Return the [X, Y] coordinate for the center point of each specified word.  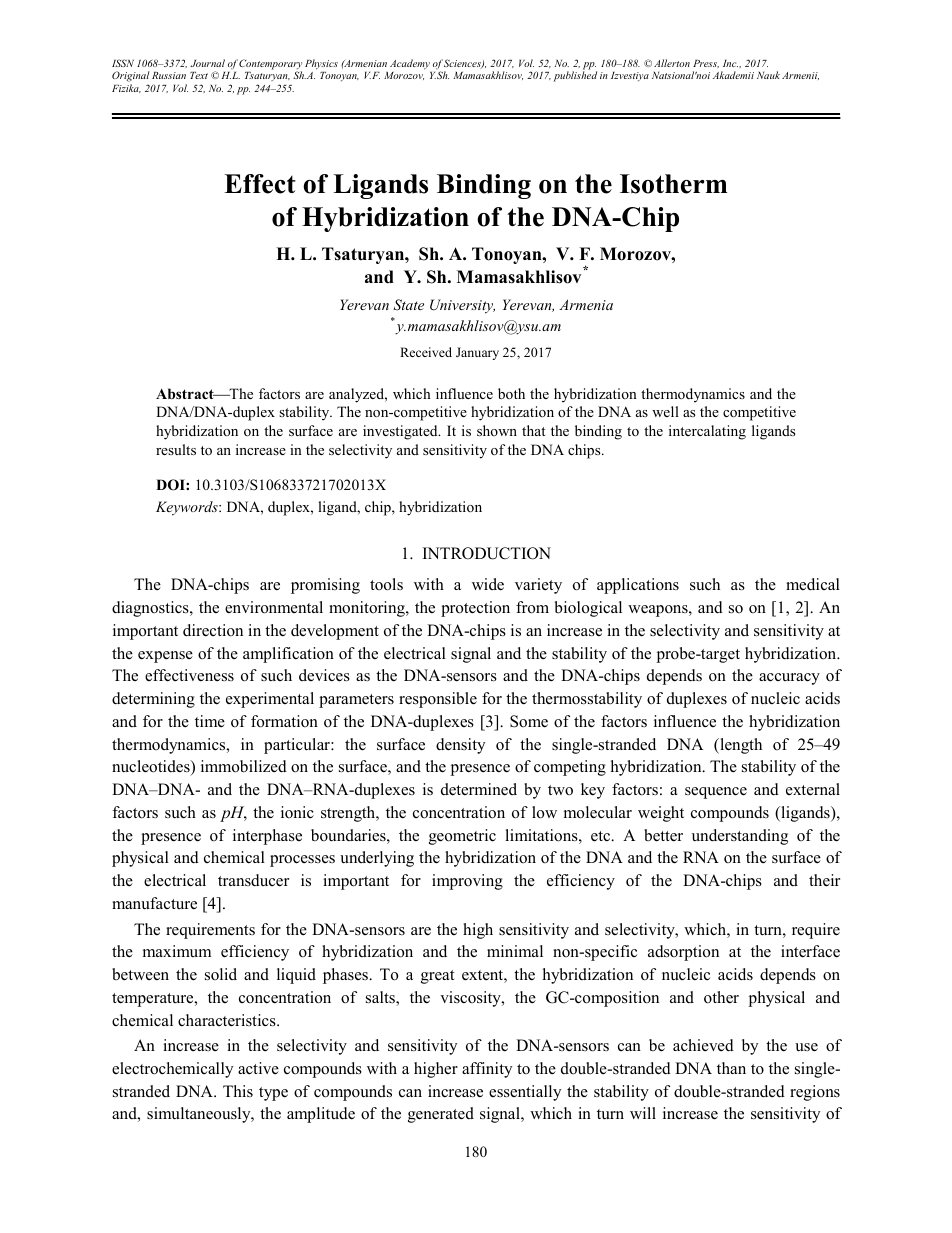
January [477, 353]
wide [488, 584]
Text [199, 75]
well [665, 411]
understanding [740, 837]
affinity [487, 1070]
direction [213, 630]
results [176, 449]
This [238, 1091]
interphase [267, 837]
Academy [410, 64]
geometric [462, 837]
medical [813, 584]
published [575, 76]
